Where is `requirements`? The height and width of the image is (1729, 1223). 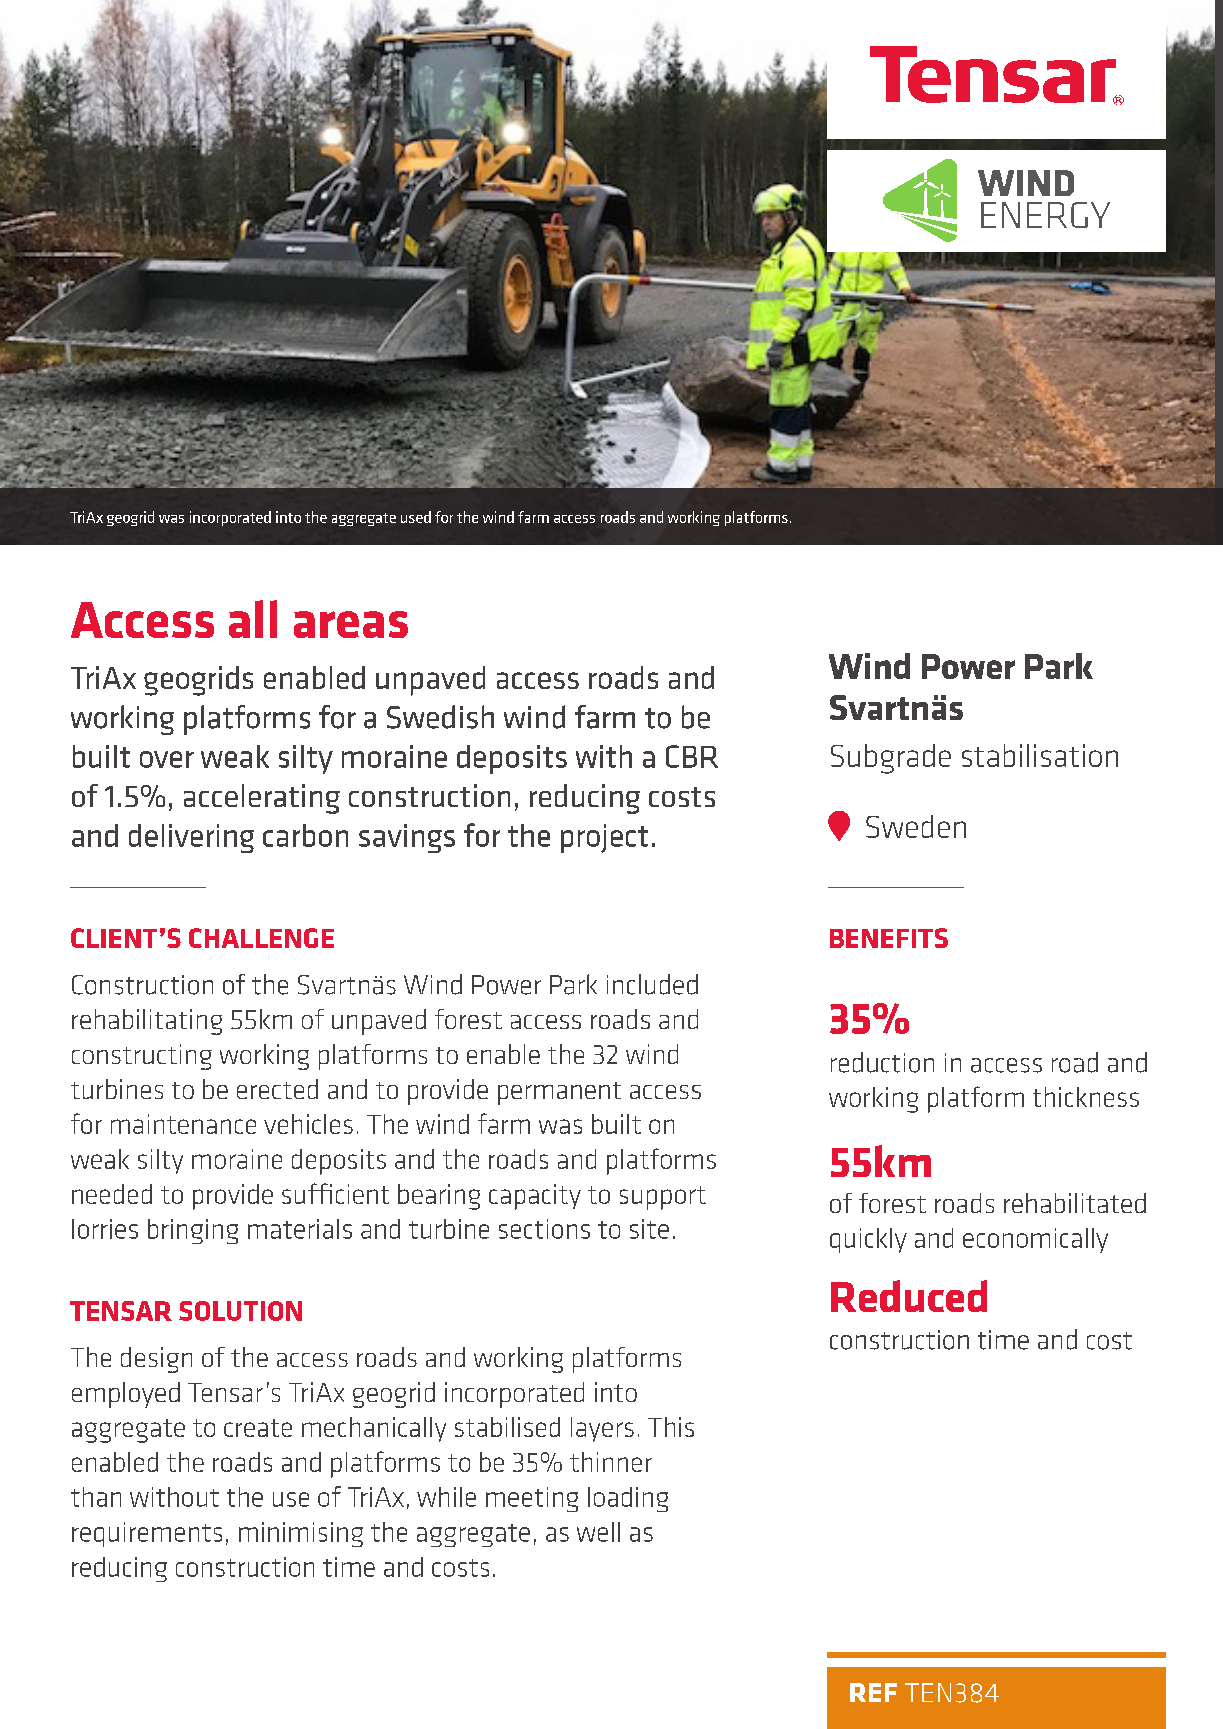 requirements is located at coordinates (147, 1534).
